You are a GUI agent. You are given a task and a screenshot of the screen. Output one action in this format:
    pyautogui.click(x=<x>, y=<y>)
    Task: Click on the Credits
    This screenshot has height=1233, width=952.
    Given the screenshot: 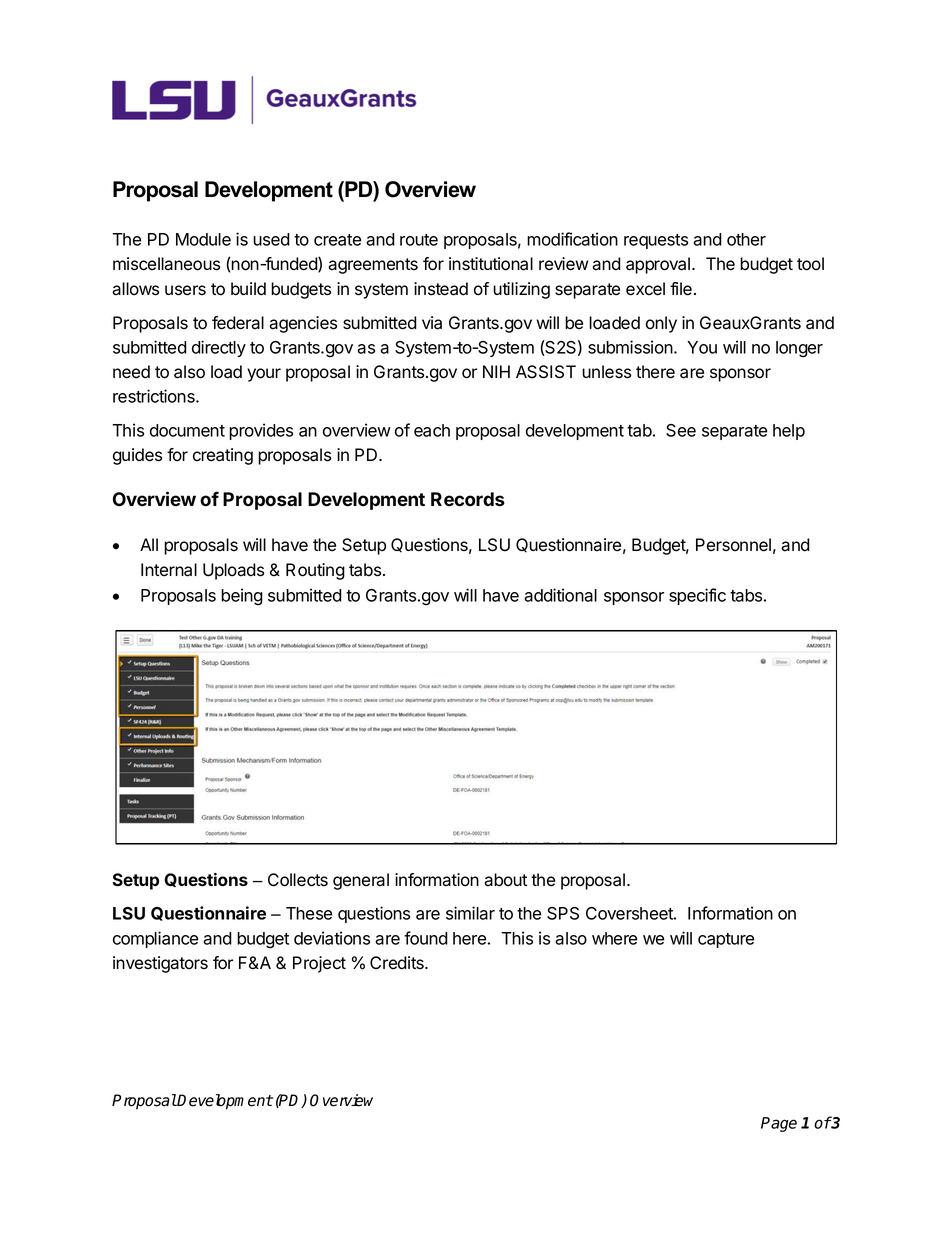 What is the action you would take?
    pyautogui.click(x=398, y=963)
